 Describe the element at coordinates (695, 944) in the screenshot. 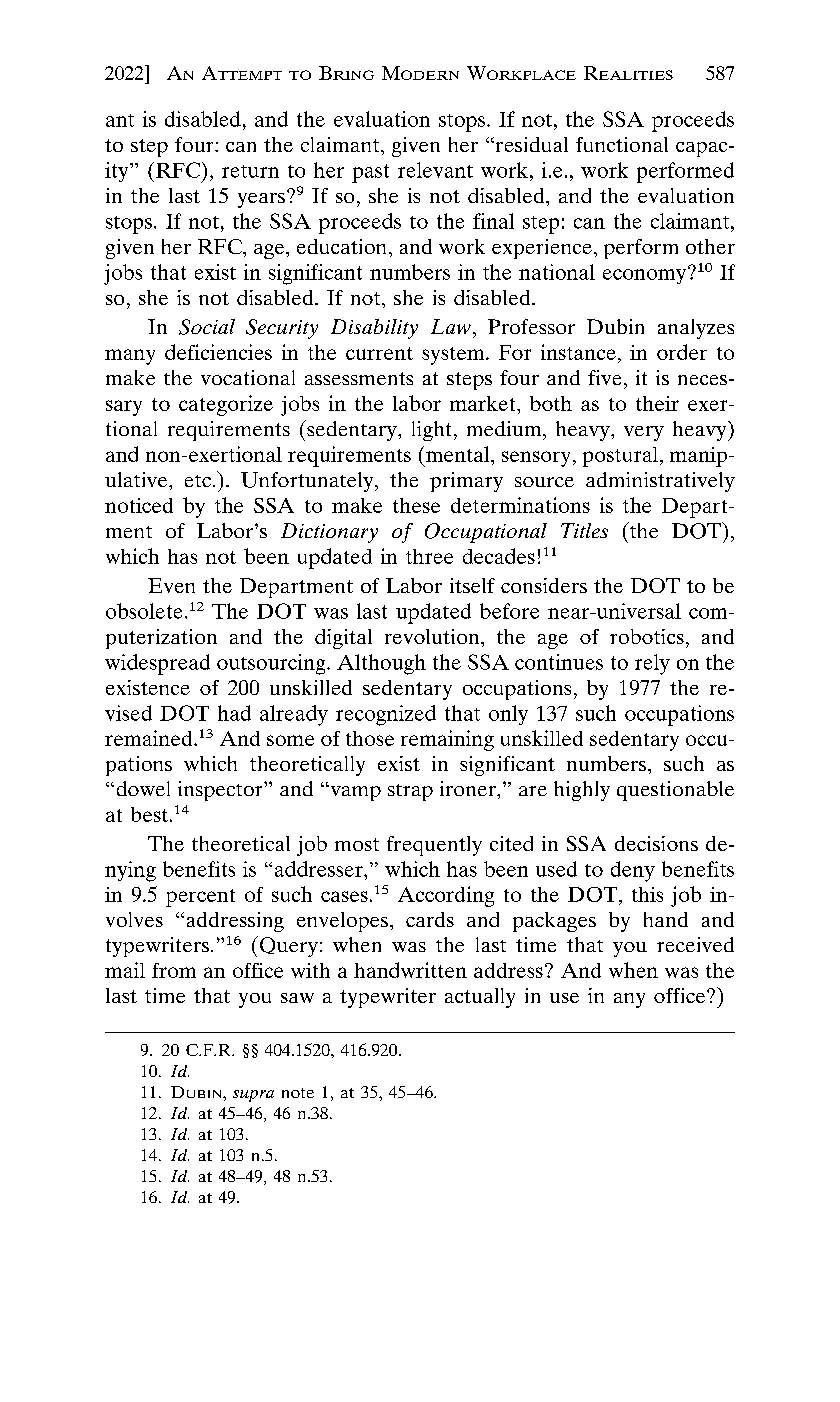

I see `received` at that location.
